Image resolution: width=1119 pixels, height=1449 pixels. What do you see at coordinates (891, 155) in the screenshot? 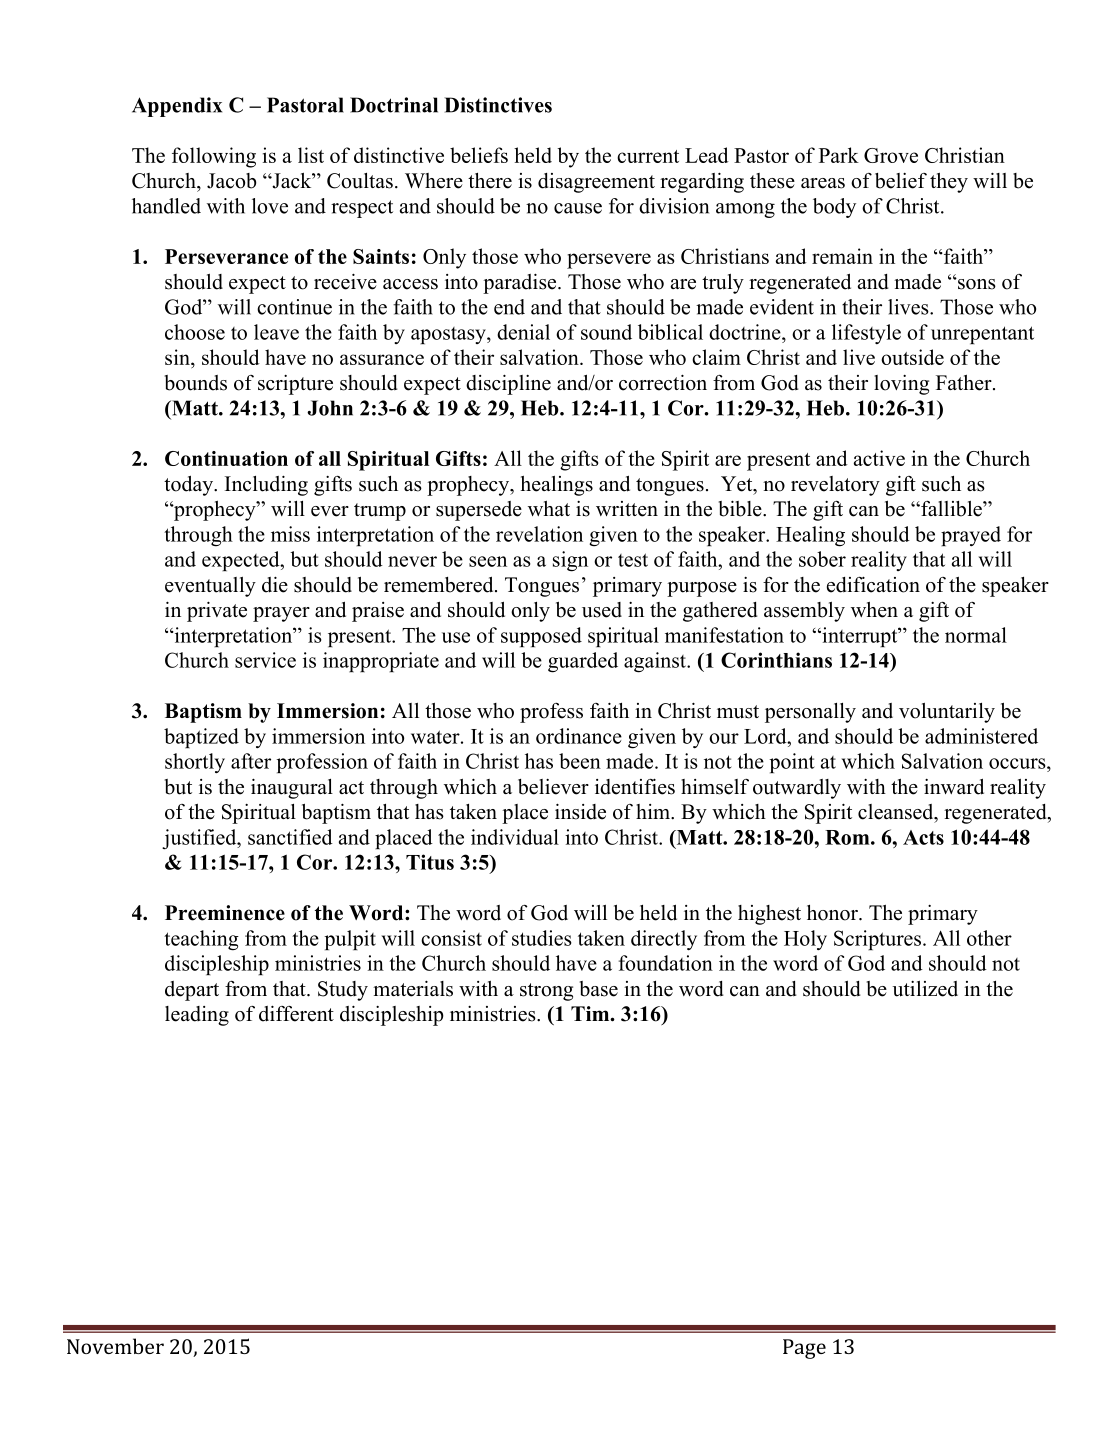
I see `Grove` at bounding box center [891, 155].
